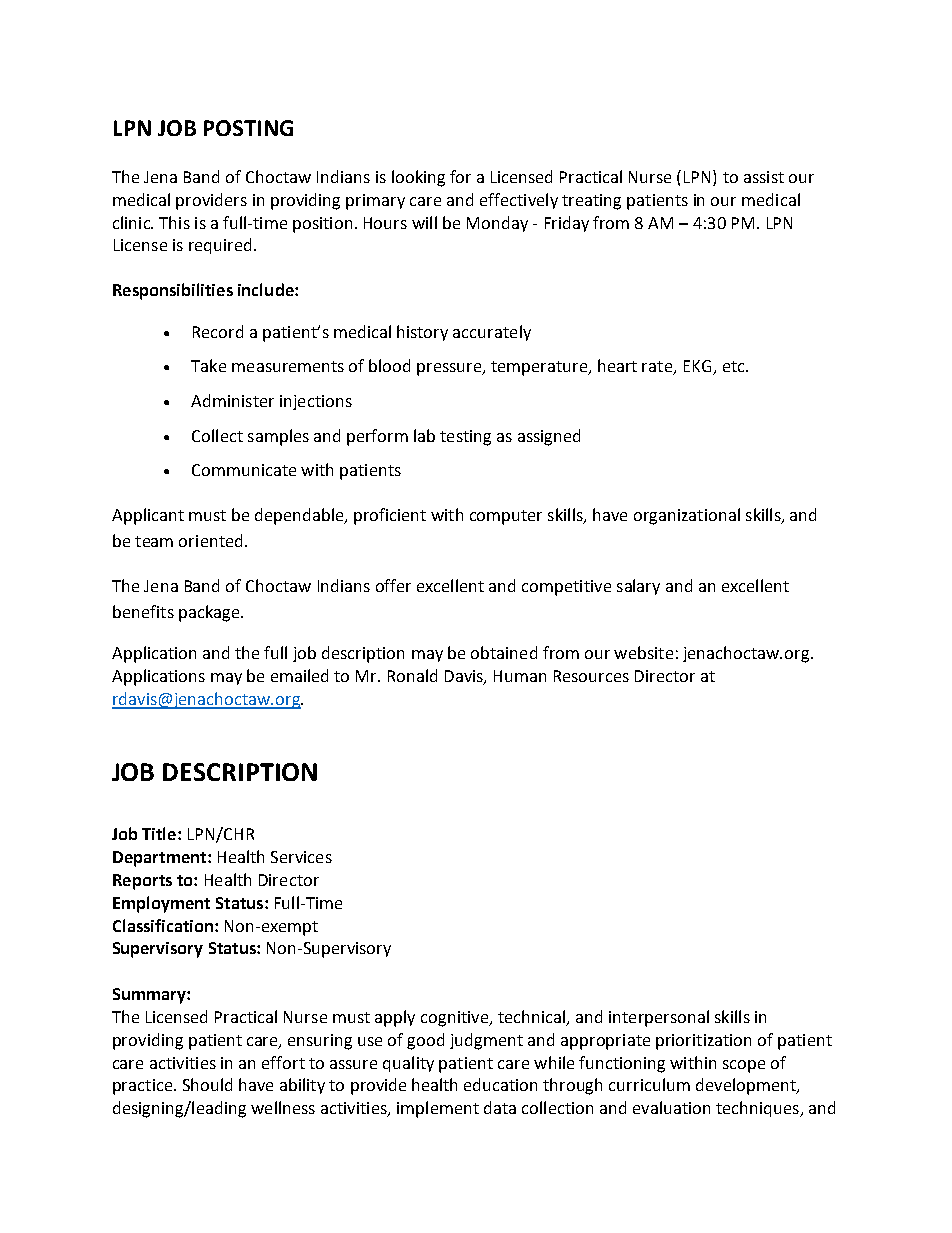  I want to click on assist, so click(764, 177).
